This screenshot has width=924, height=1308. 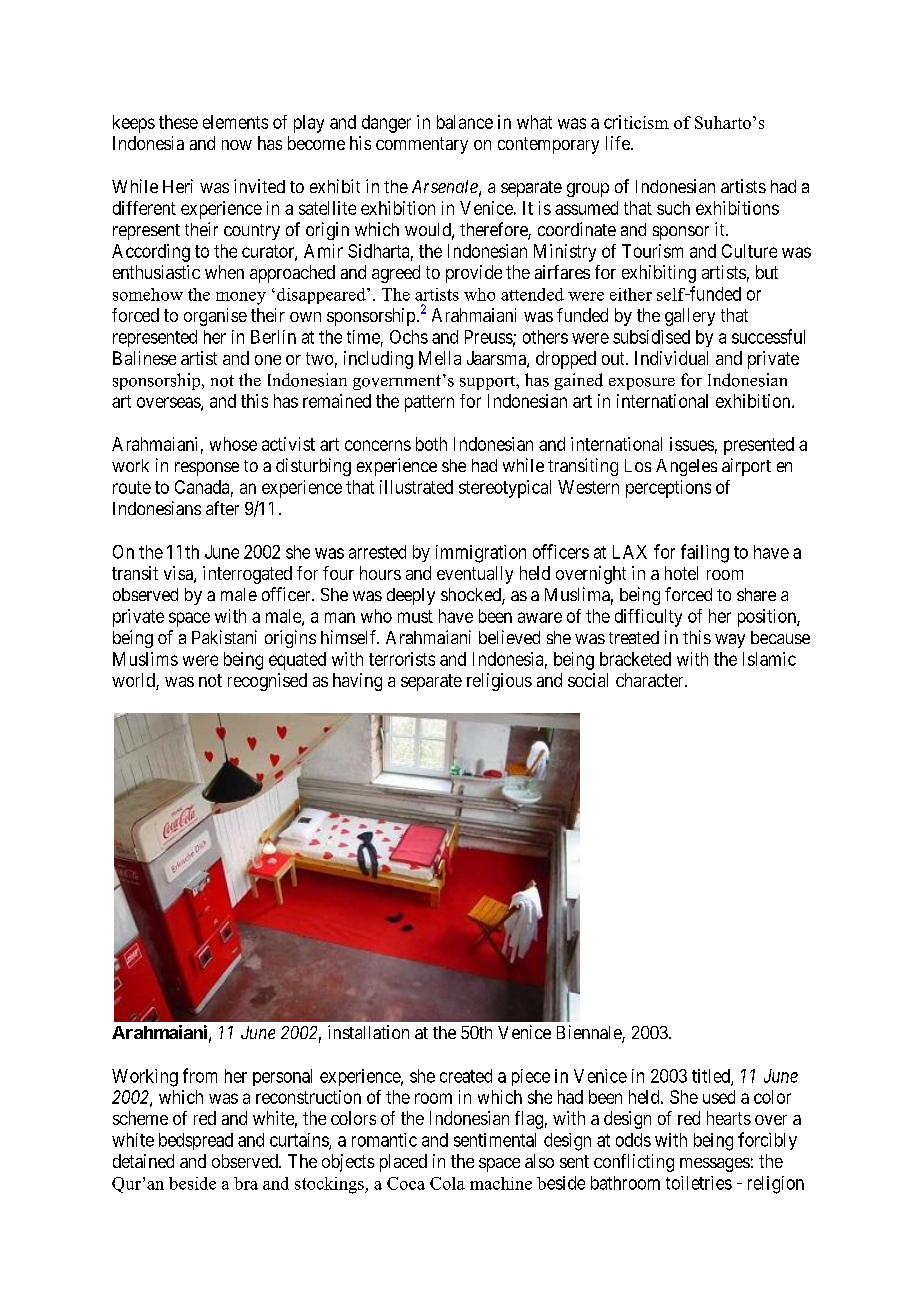 What do you see at coordinates (651, 680) in the screenshot?
I see `character` at bounding box center [651, 680].
